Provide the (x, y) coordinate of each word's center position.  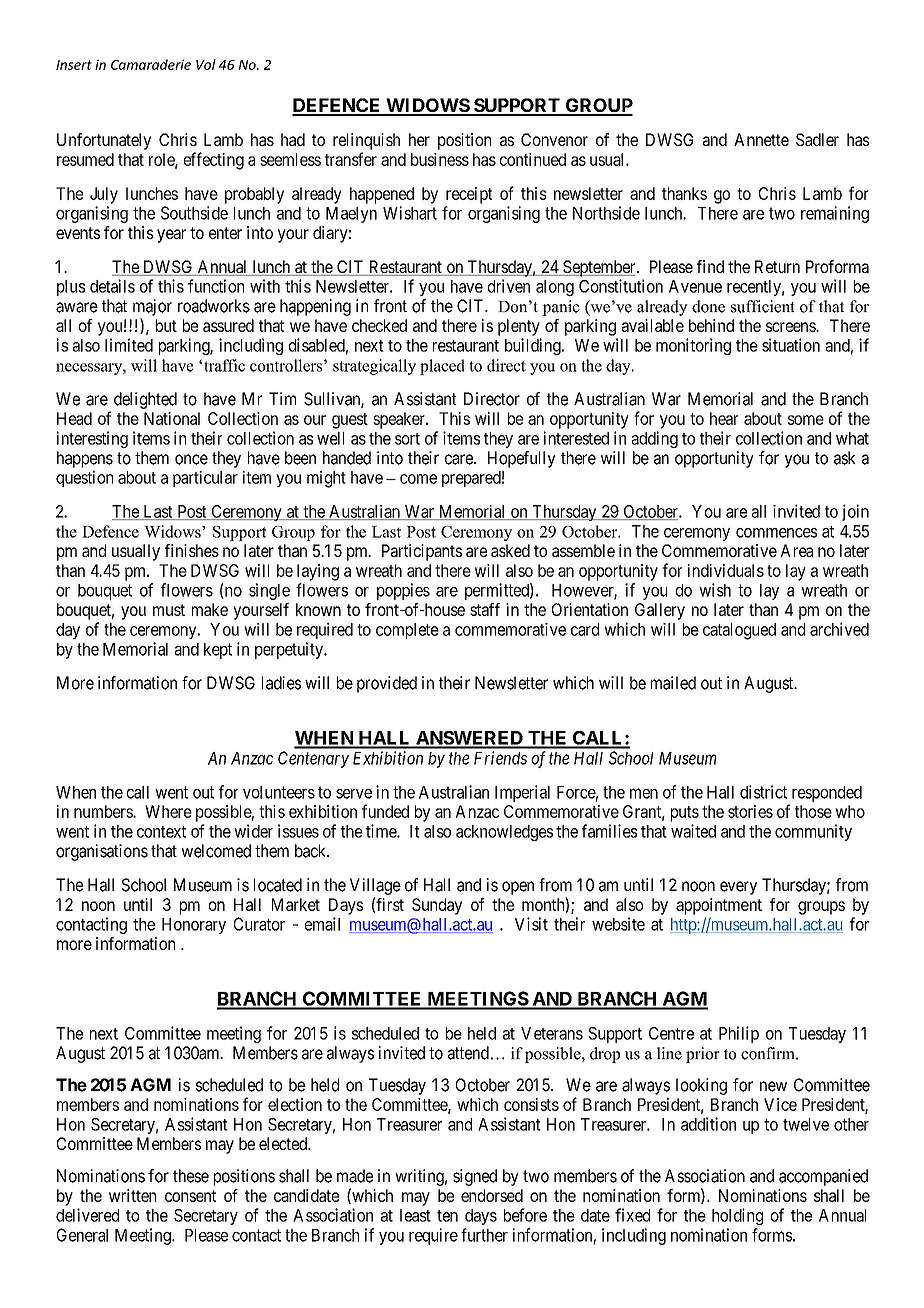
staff (485, 609)
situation (791, 345)
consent (190, 1196)
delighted (145, 400)
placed (442, 367)
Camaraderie (151, 64)
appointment (719, 906)
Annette (761, 139)
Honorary (194, 926)
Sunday (437, 906)
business (440, 159)
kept (218, 651)
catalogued (739, 631)
